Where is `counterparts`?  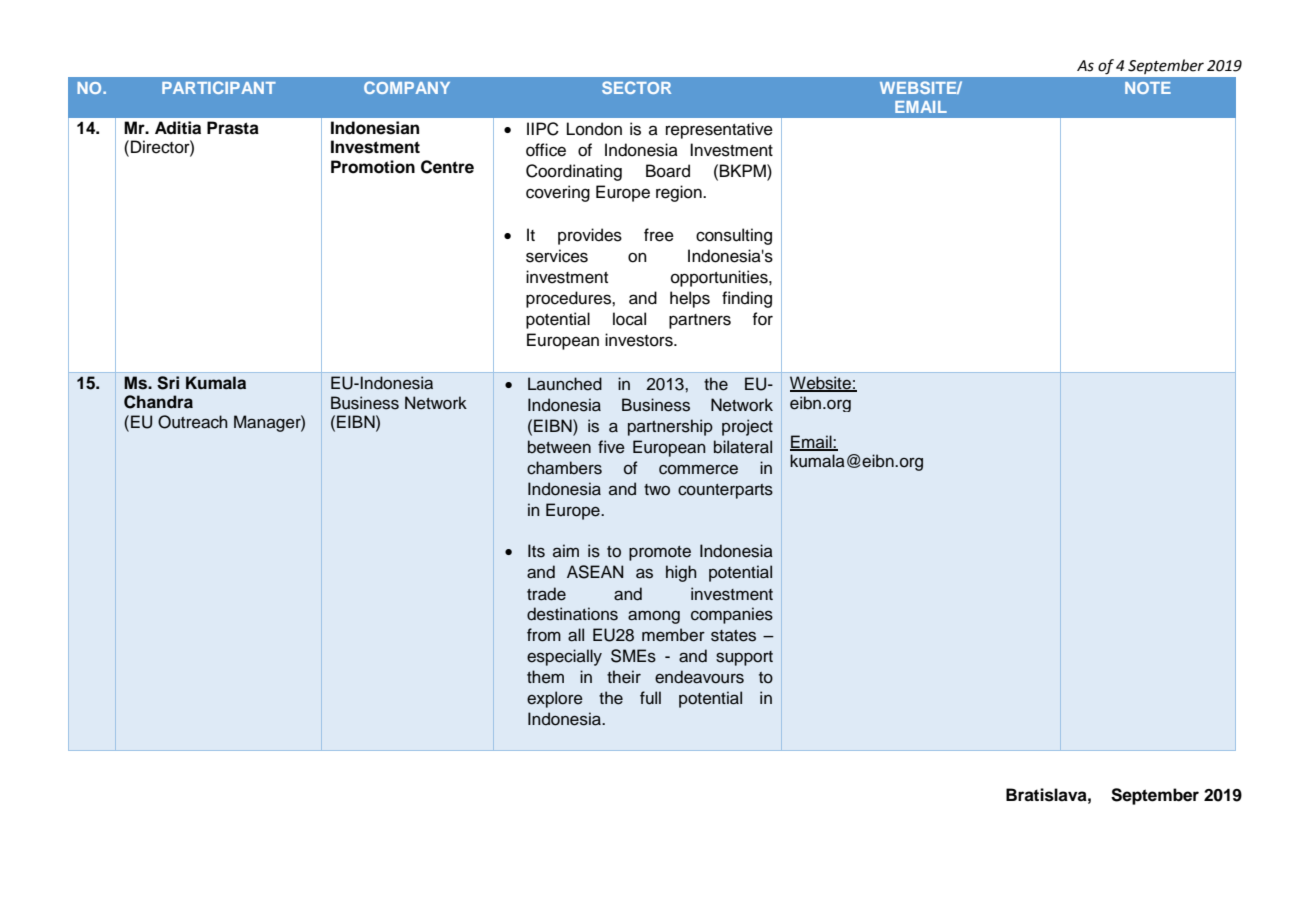 counterparts is located at coordinates (725, 491).
